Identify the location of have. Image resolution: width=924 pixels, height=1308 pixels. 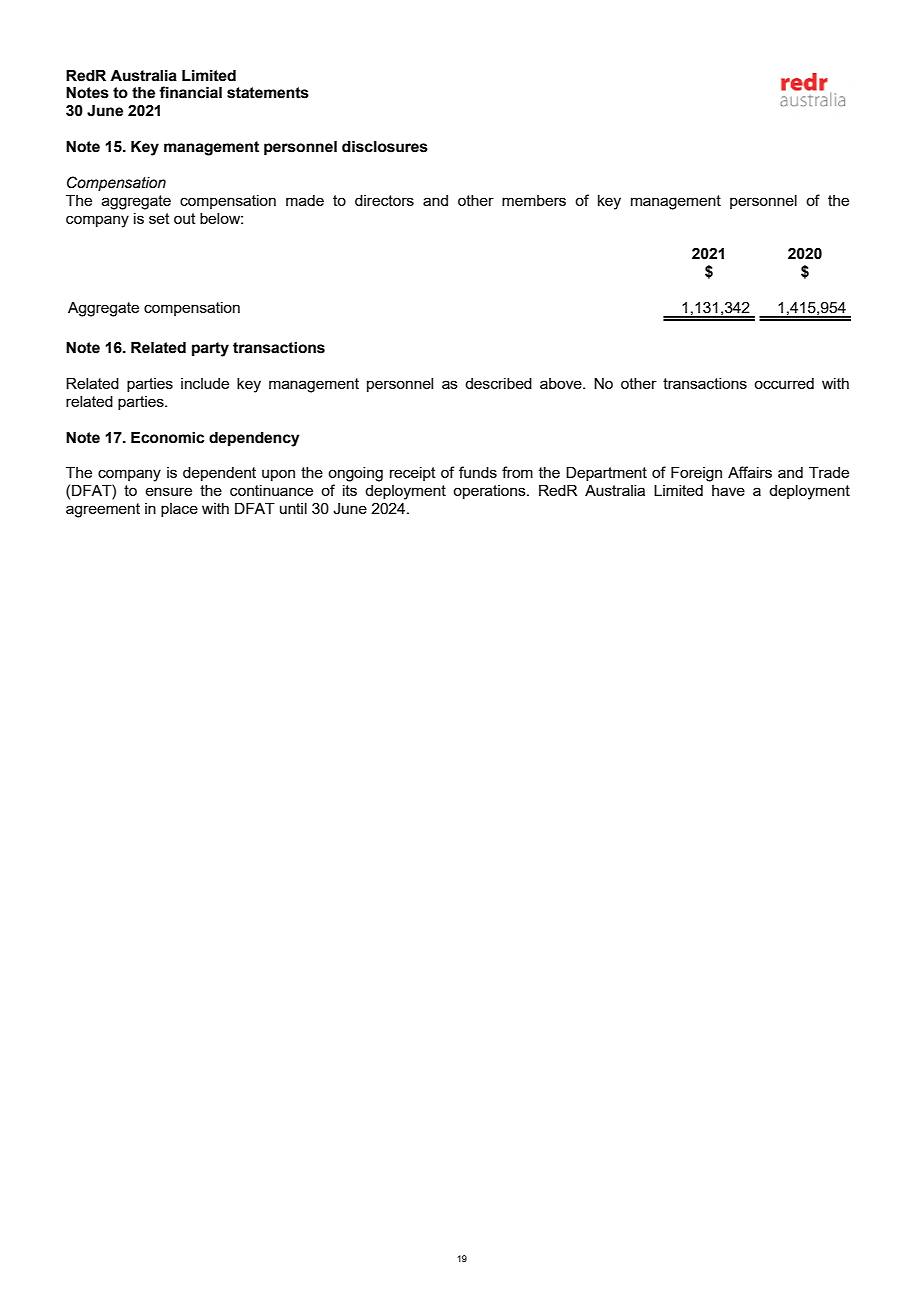
(728, 490).
